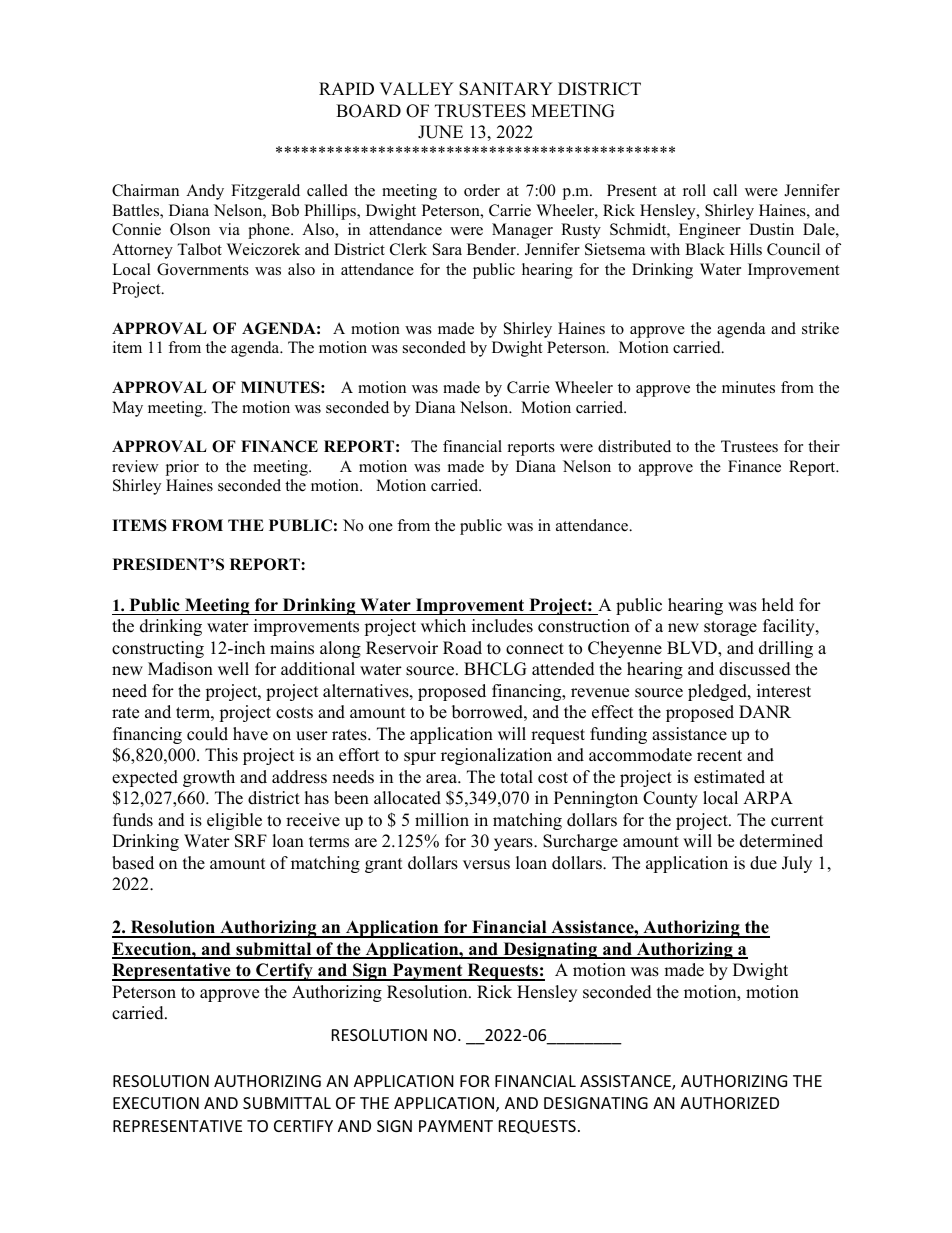 The width and height of the image is (952, 1233). Describe the element at coordinates (440, 132) in the image. I see `JUNE` at that location.
